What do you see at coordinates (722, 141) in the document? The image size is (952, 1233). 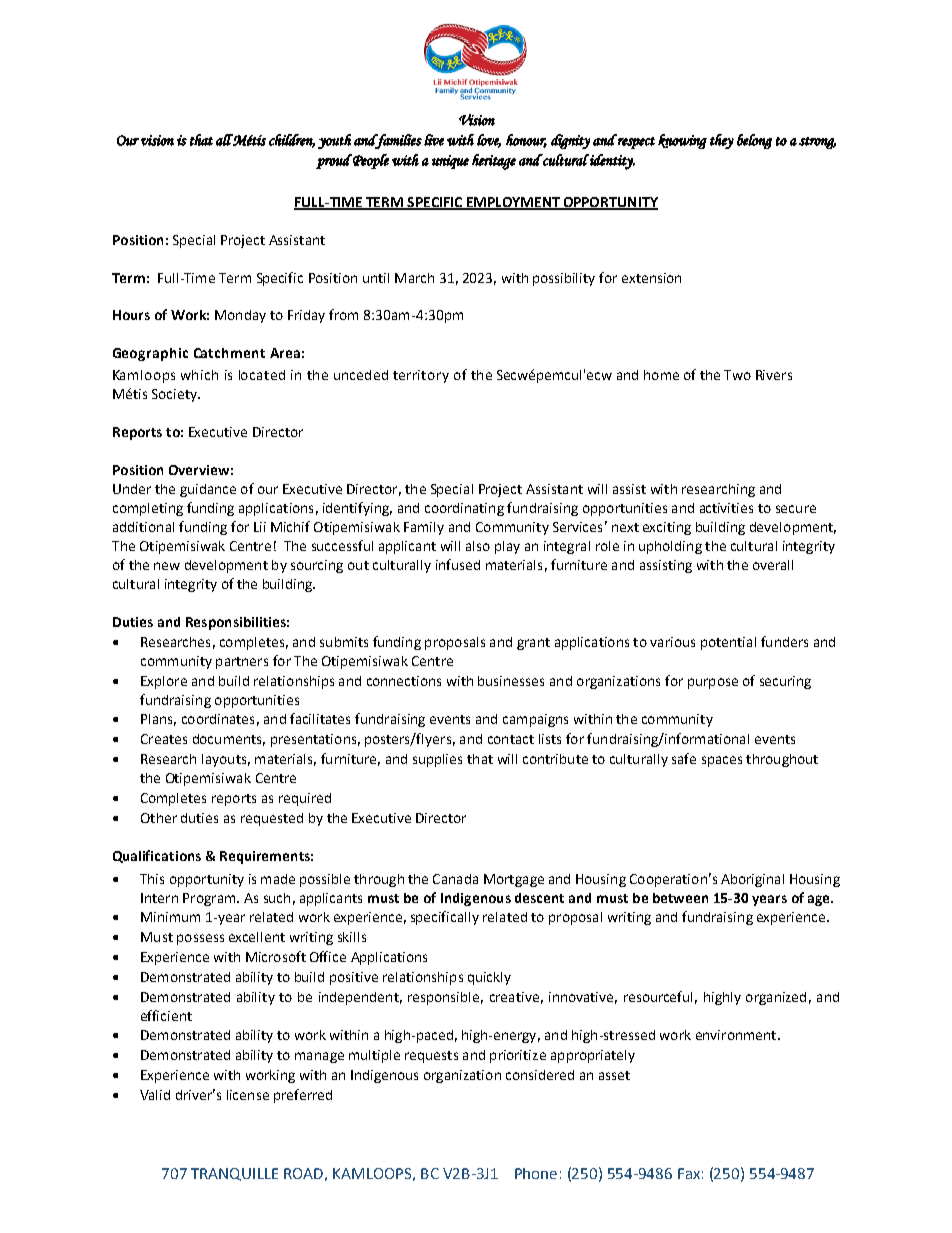 I see `they` at bounding box center [722, 141].
